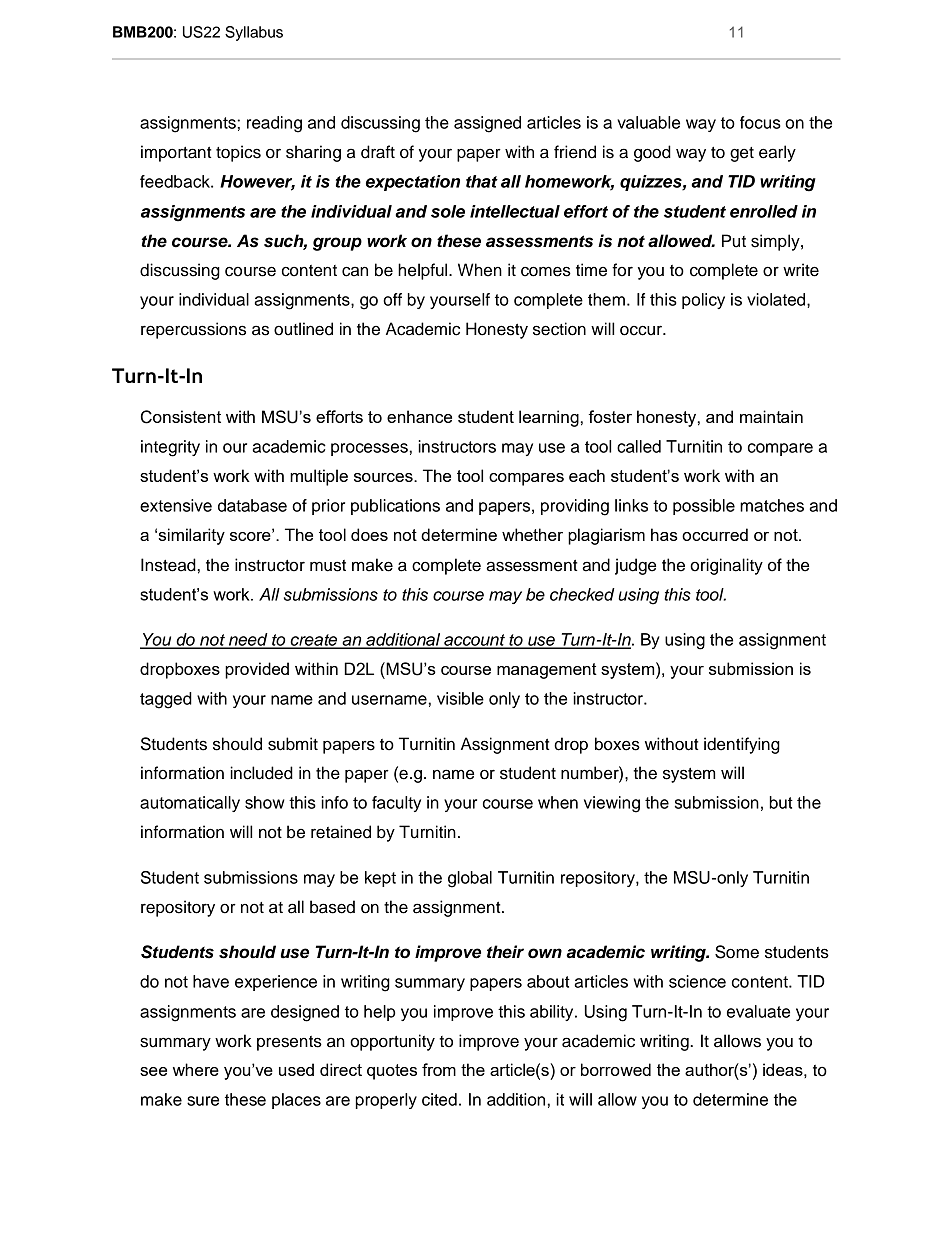 The height and width of the screenshot is (1233, 952). What do you see at coordinates (758, 1011) in the screenshot?
I see `evaluate` at bounding box center [758, 1011].
